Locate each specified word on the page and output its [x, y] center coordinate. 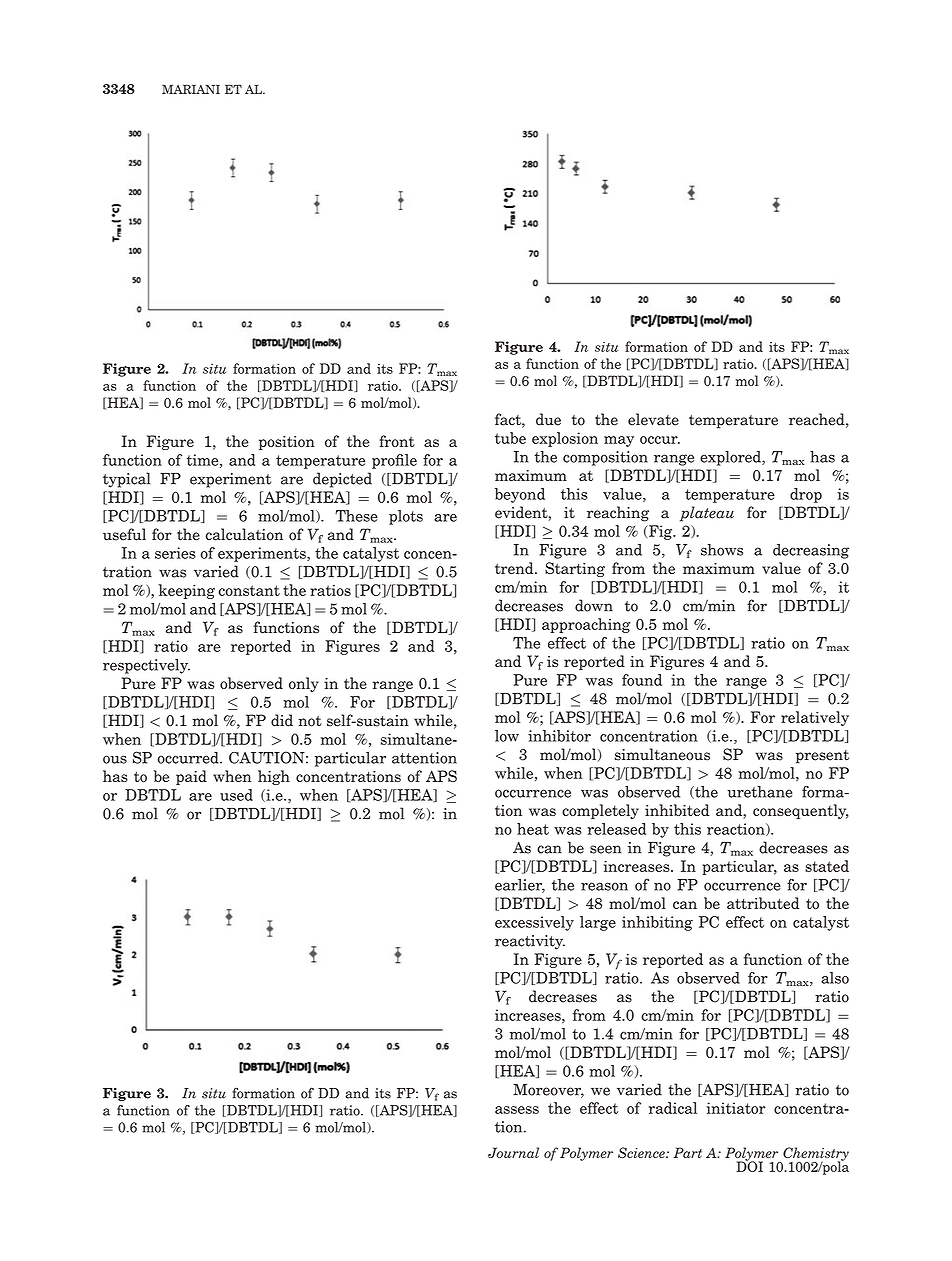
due [548, 419]
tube [510, 438]
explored [731, 458]
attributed [763, 903]
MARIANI [191, 89]
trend [515, 568]
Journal [513, 1152]
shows [722, 550]
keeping [187, 591]
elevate [653, 419]
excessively [534, 923]
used [236, 795]
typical [127, 480]
